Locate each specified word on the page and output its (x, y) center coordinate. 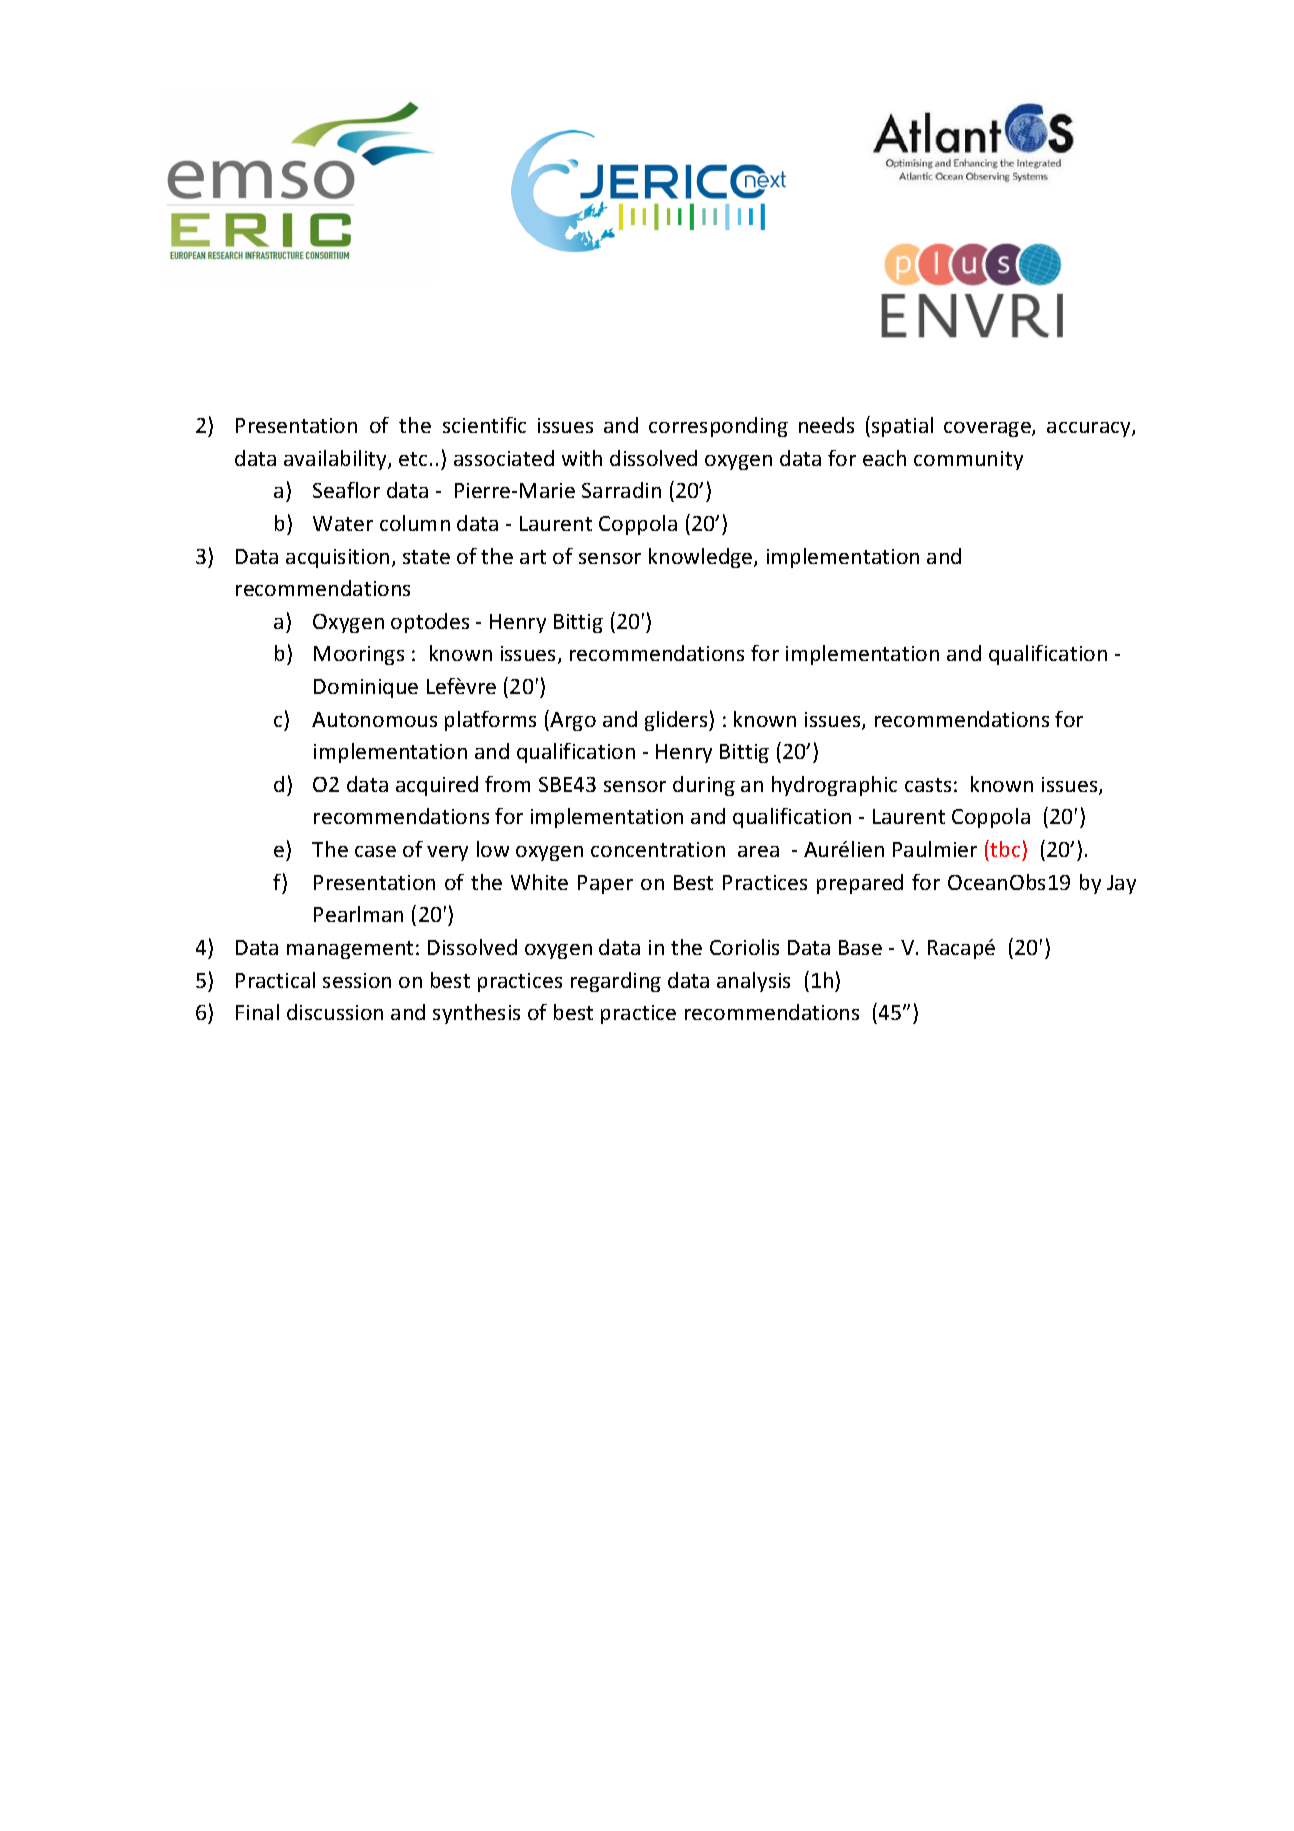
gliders (677, 721)
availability (336, 460)
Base (860, 947)
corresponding (718, 427)
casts (928, 785)
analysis (753, 982)
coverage (988, 429)
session (357, 980)
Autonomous (374, 719)
